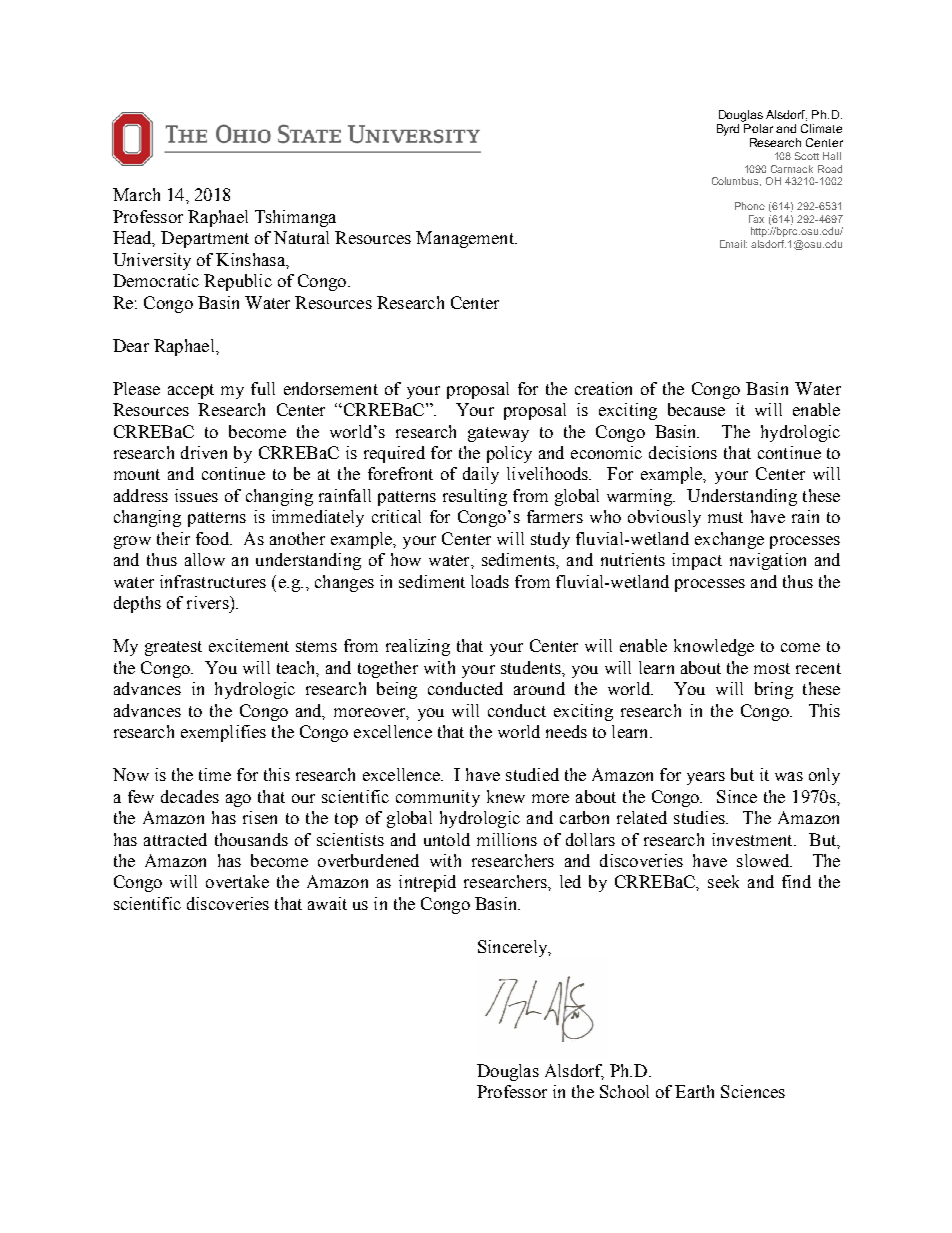 This image has height=1233, width=952. What do you see at coordinates (532, 774) in the image?
I see `studied` at bounding box center [532, 774].
